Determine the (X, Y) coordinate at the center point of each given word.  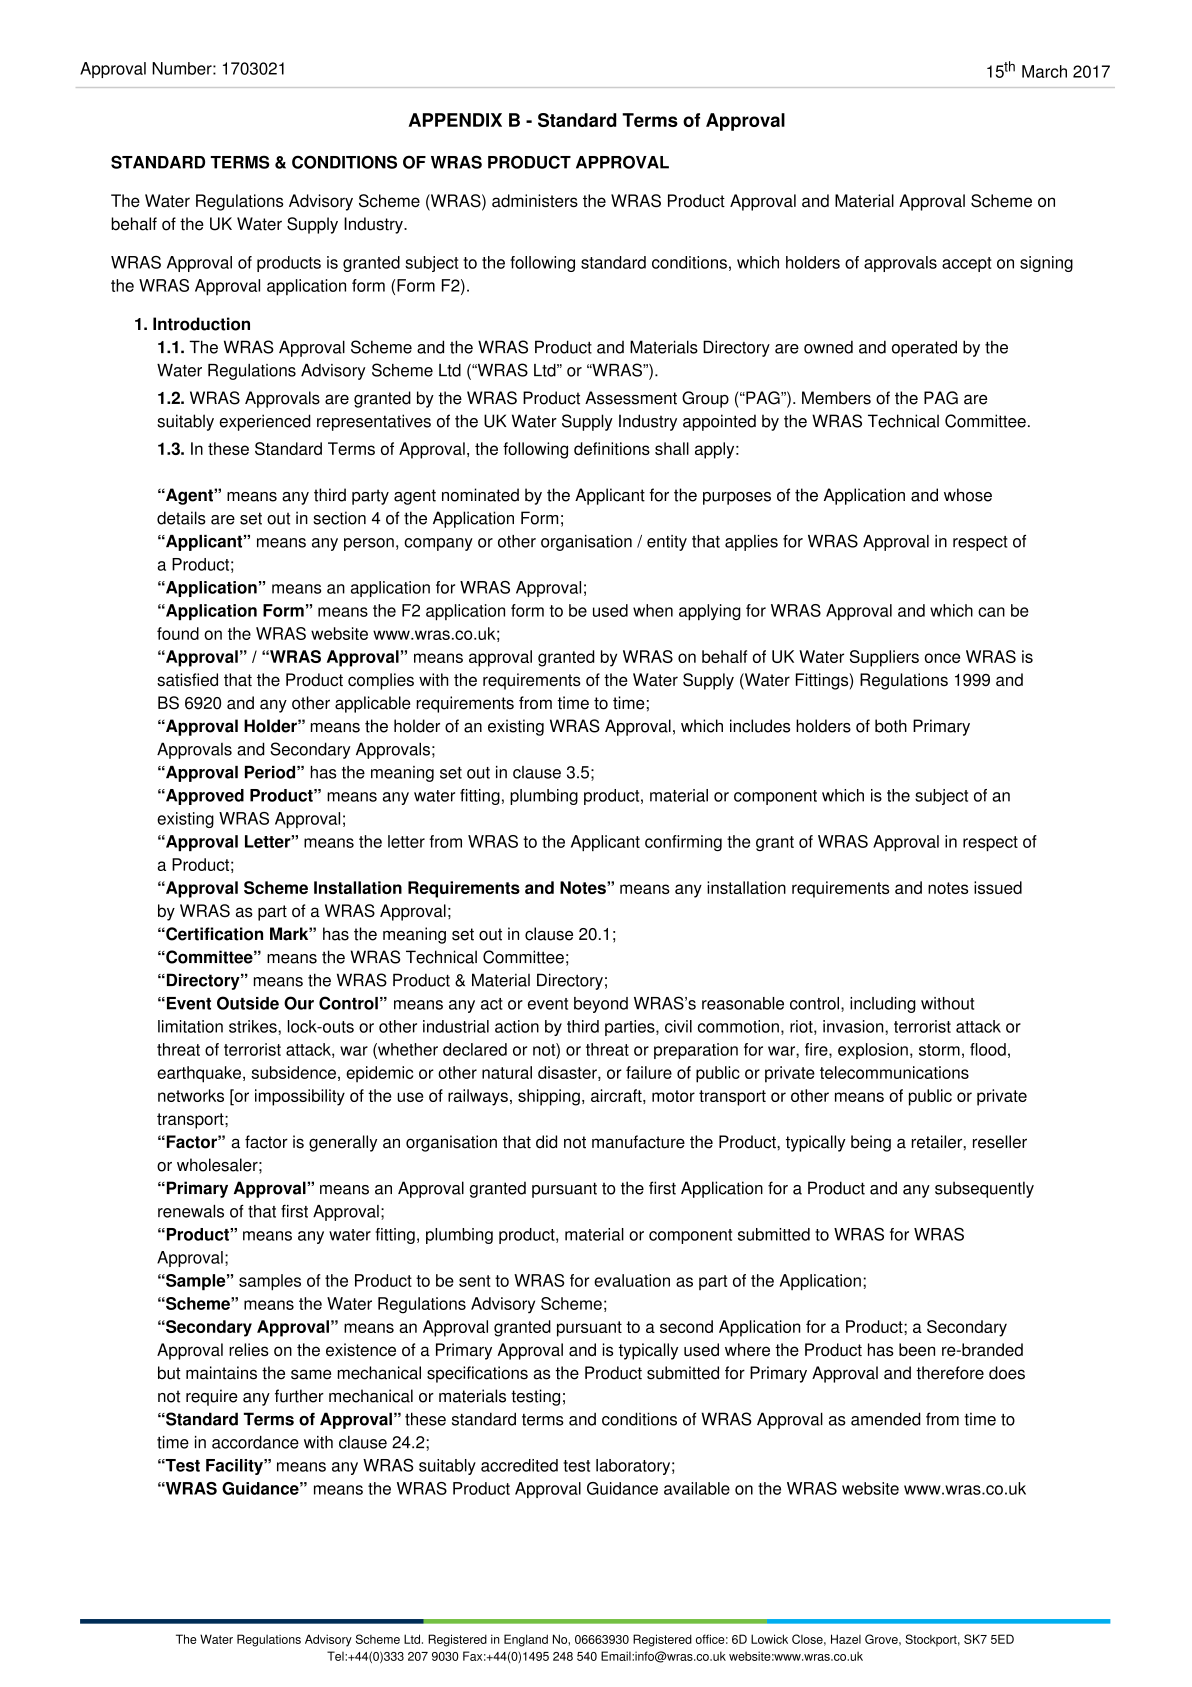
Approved (204, 797)
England (526, 1640)
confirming (683, 843)
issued (998, 887)
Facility (235, 1467)
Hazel (846, 1639)
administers (535, 200)
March (1044, 71)
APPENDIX (455, 120)
